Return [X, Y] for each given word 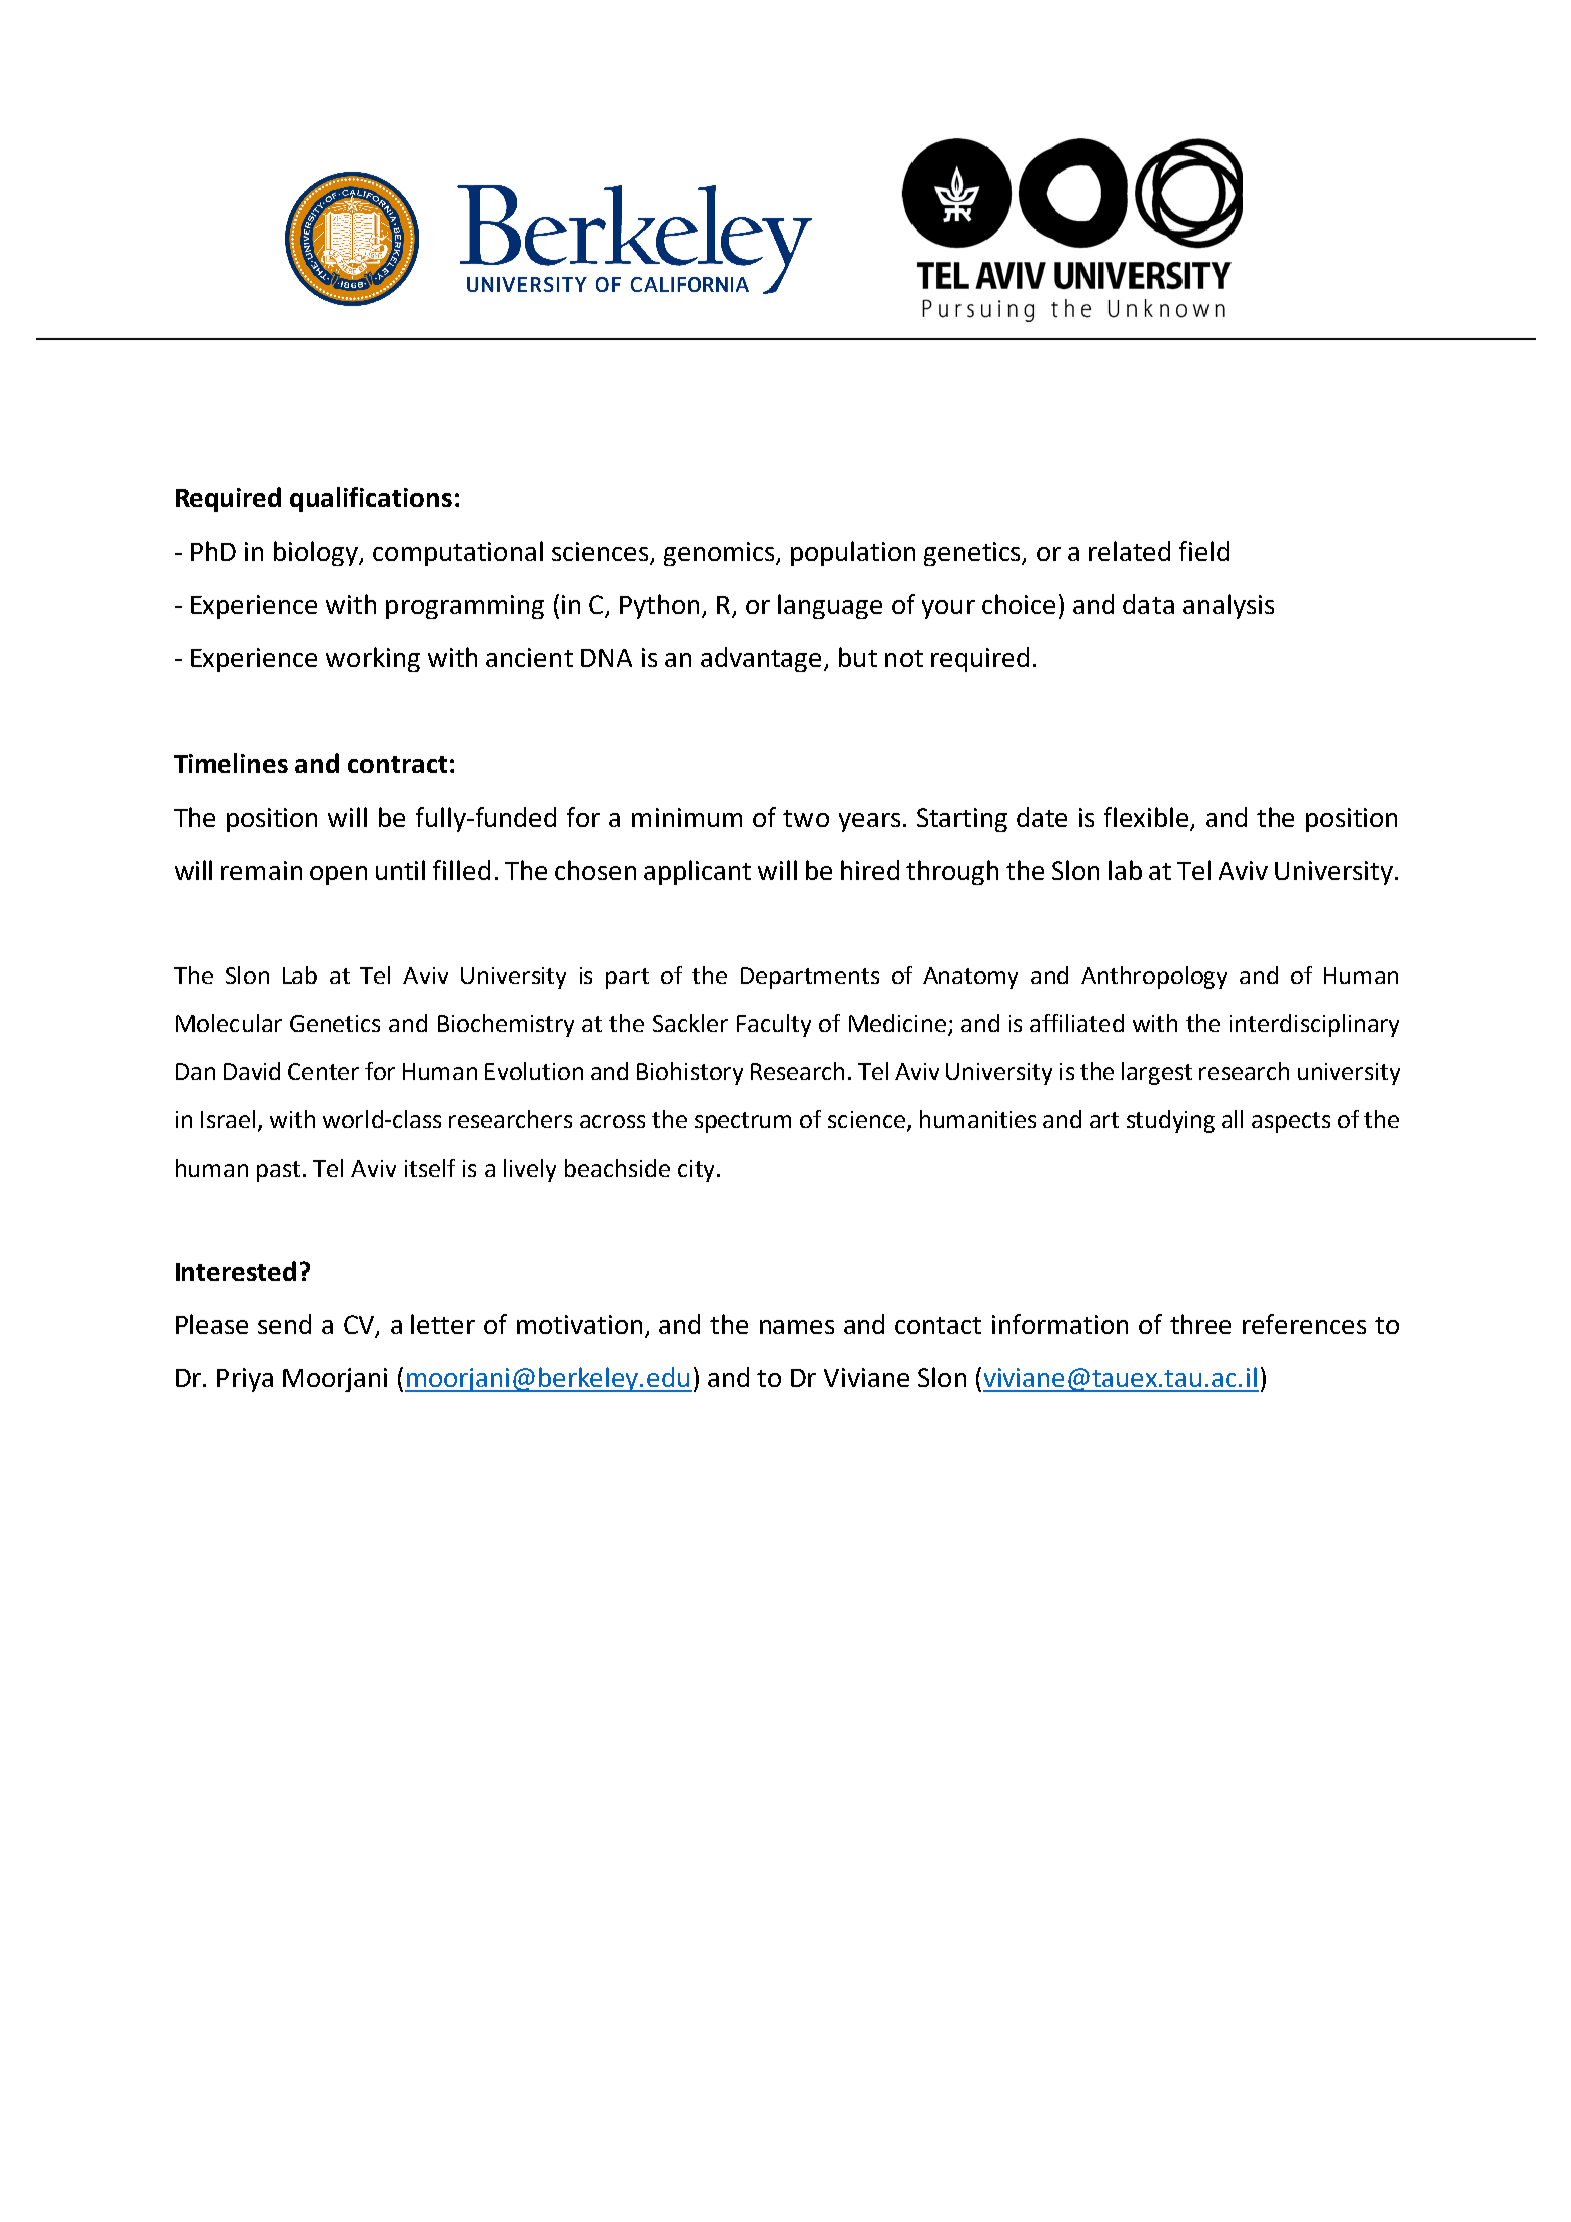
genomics [720, 554]
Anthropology [1154, 977]
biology [317, 553]
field [1204, 551]
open [338, 875]
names [797, 1327]
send [284, 1324]
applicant [697, 872]
